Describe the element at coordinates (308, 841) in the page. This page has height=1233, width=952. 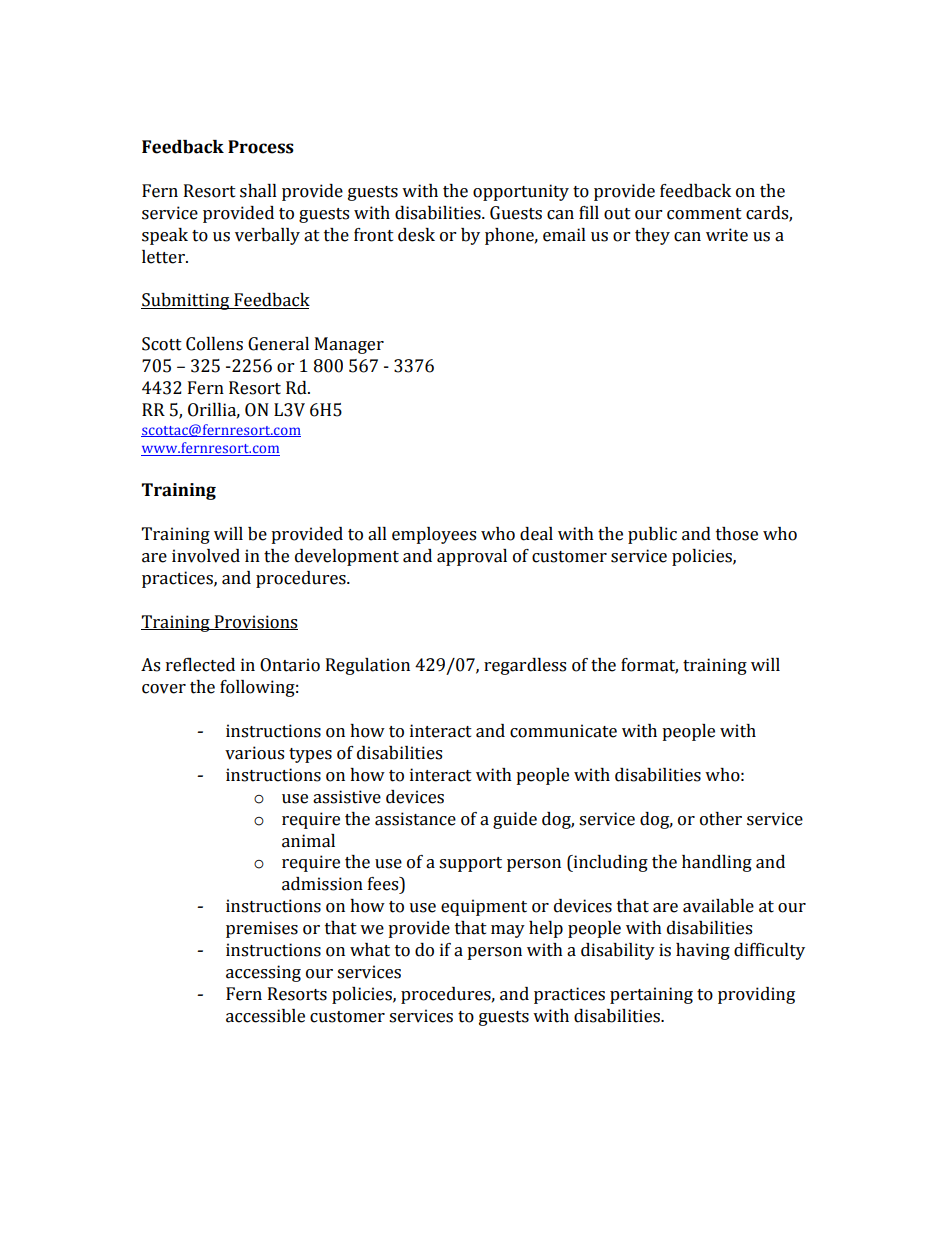
I see `animal` at that location.
